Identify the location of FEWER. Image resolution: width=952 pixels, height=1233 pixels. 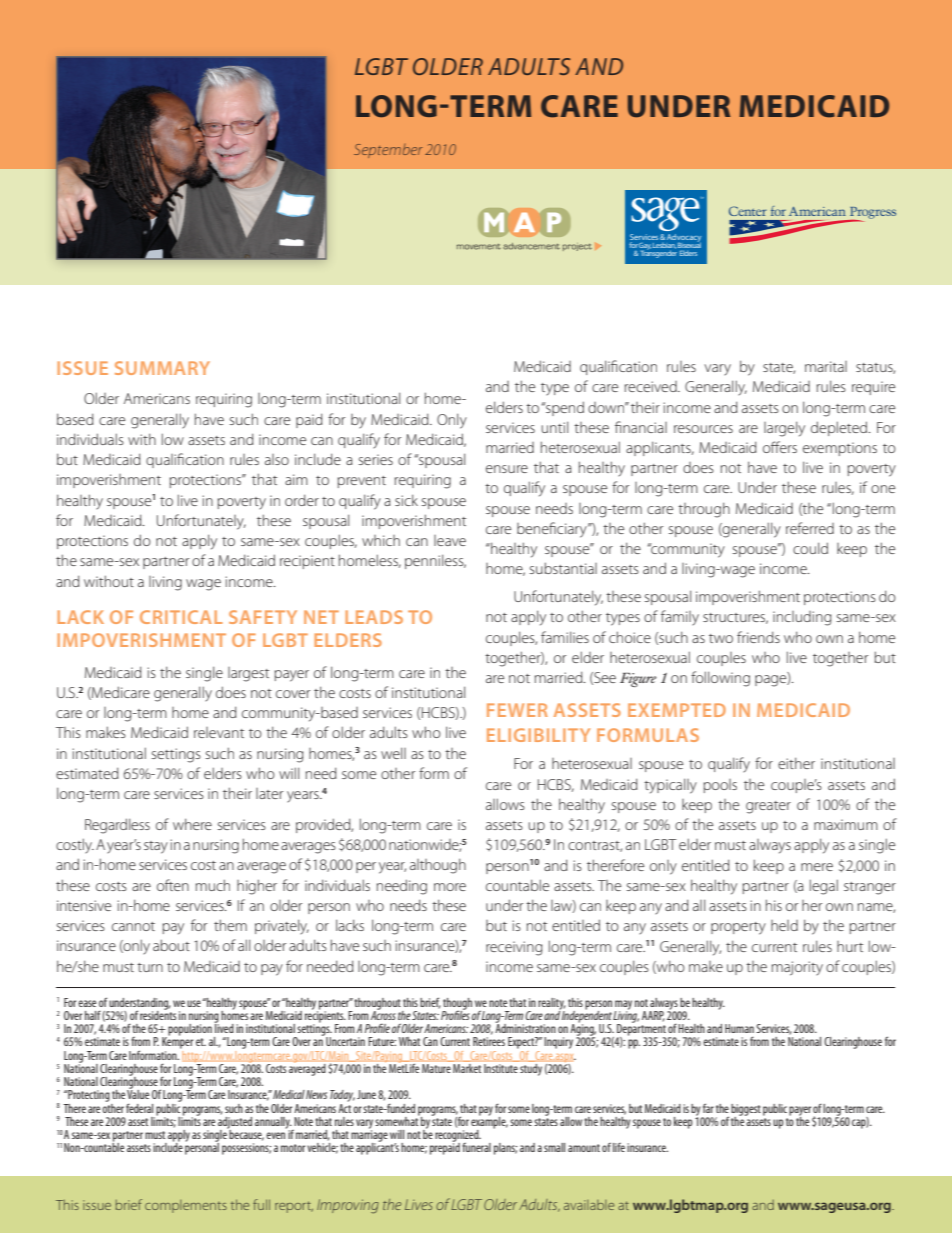
(517, 710).
